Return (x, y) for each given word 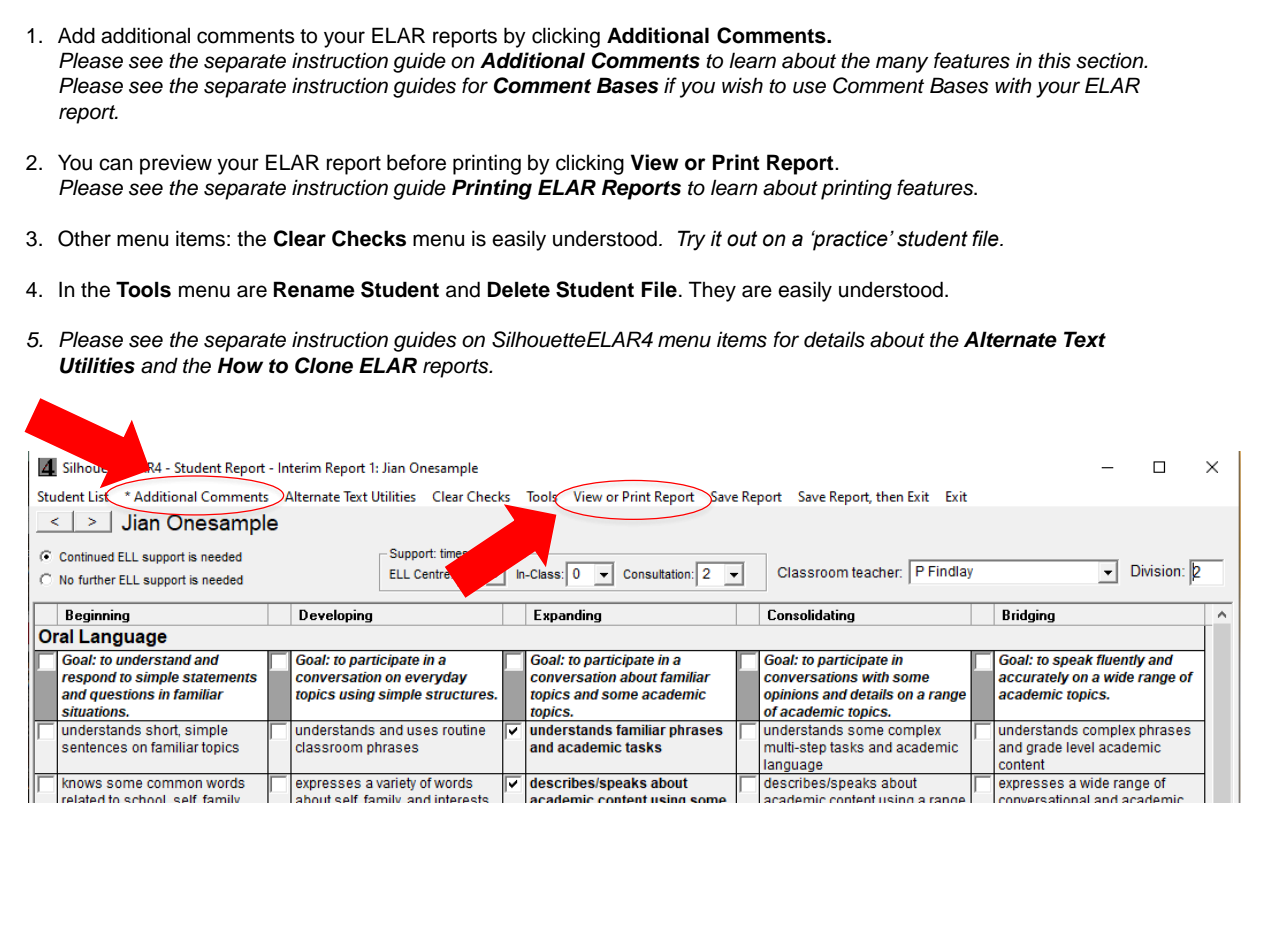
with (1013, 85)
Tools (143, 289)
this (1054, 60)
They (712, 291)
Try (692, 240)
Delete (519, 289)
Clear (300, 238)
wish (742, 85)
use (809, 87)
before (416, 162)
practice (850, 240)
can (116, 164)
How (240, 365)
